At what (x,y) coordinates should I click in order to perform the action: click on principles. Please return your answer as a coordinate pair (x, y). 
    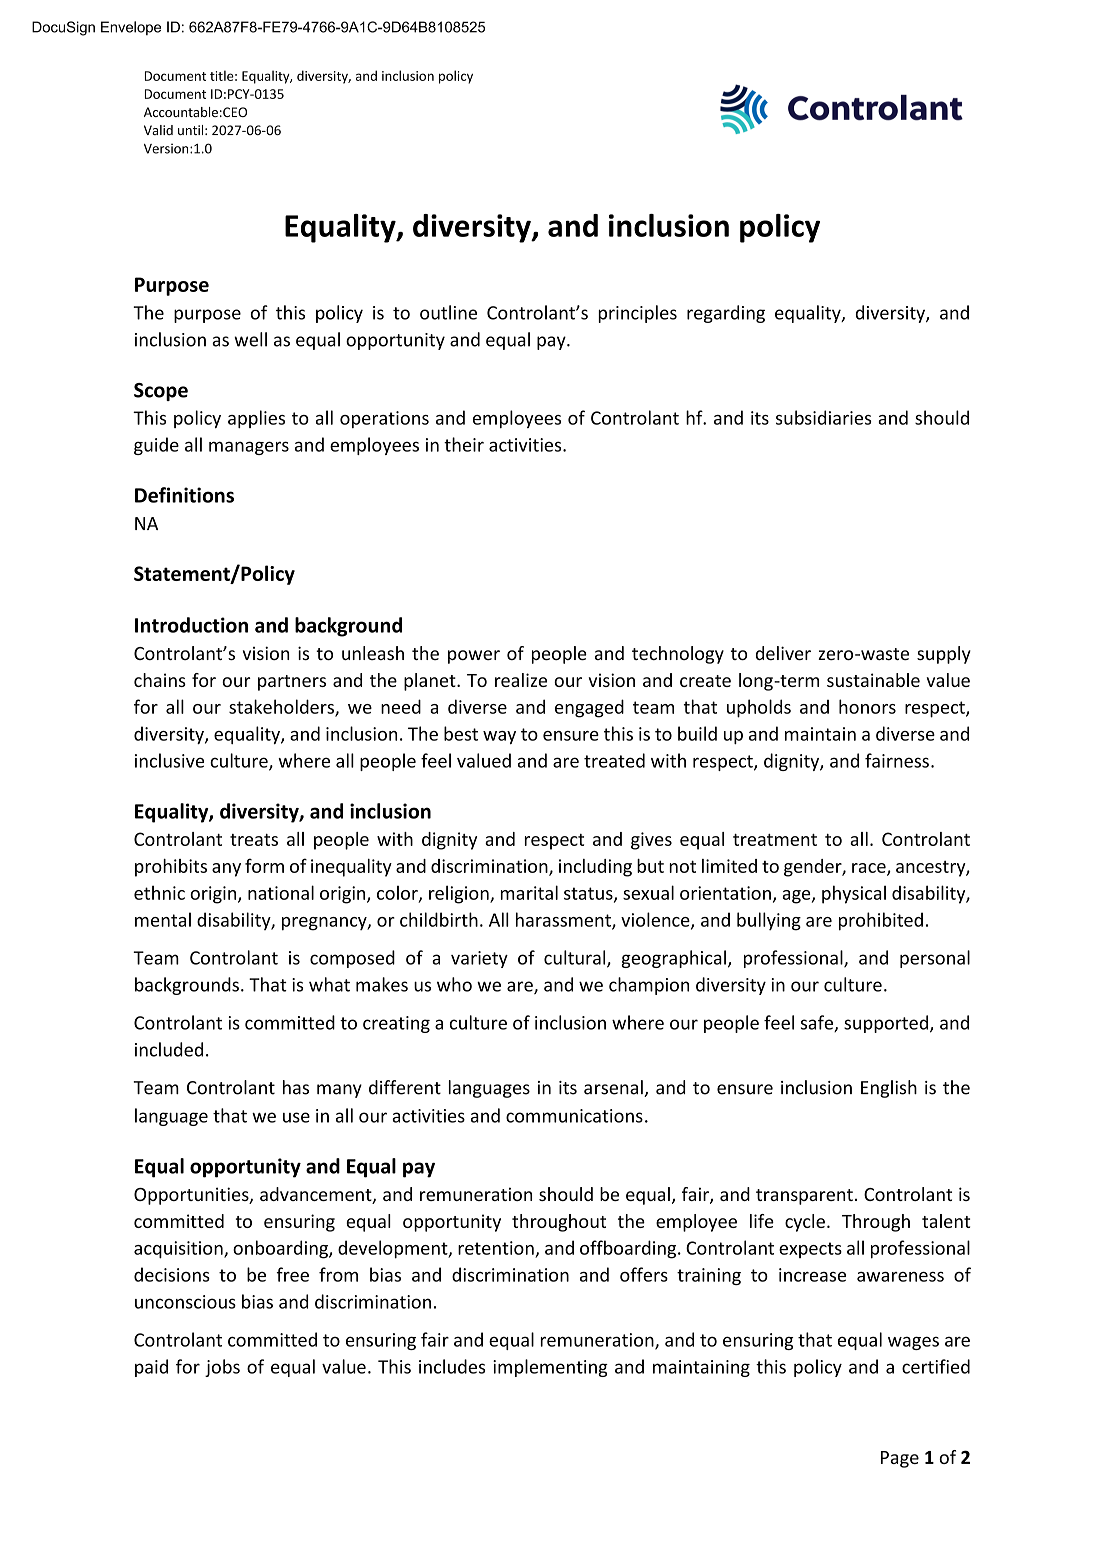
    Looking at the image, I should click on (637, 314).
